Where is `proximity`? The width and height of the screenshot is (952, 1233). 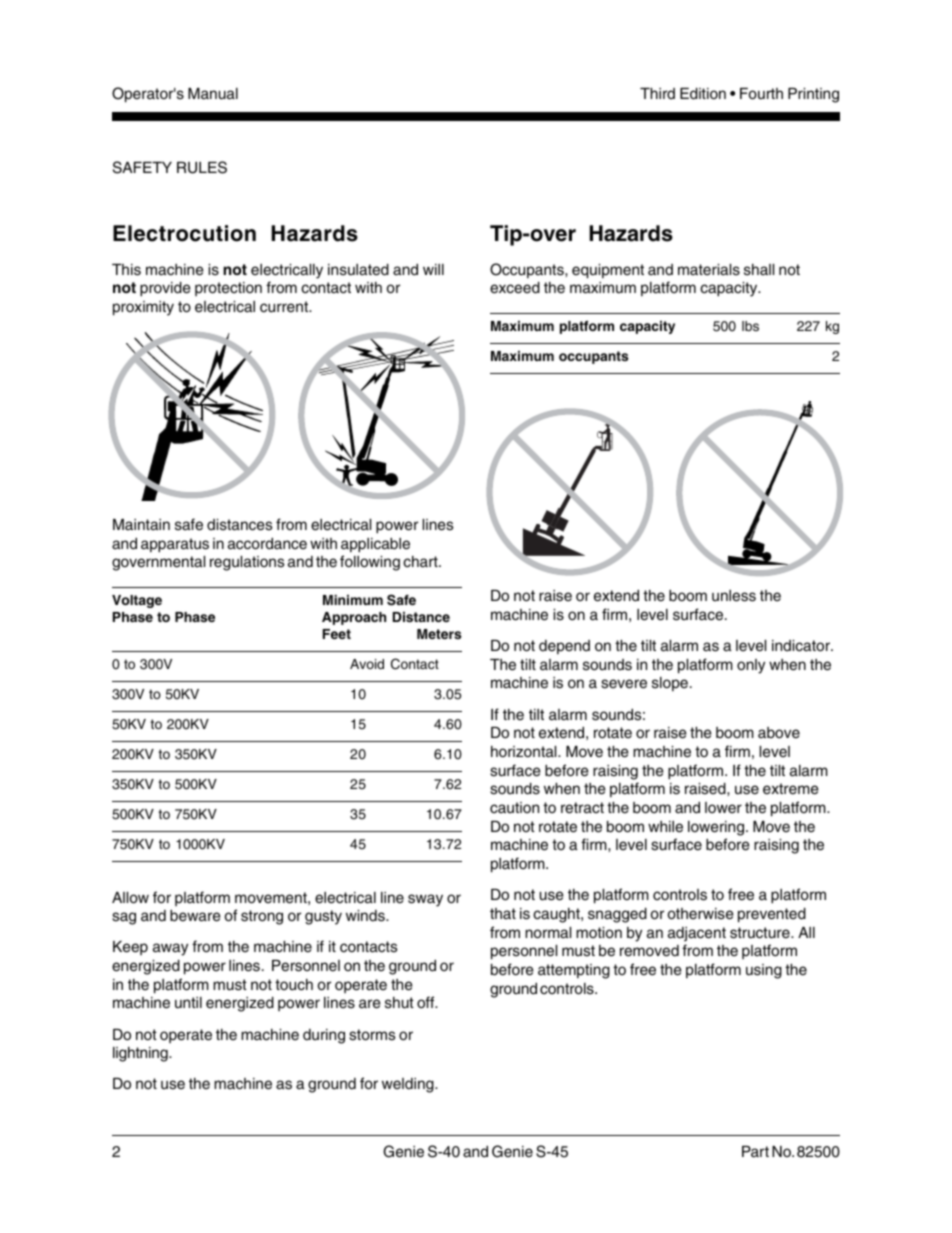 proximity is located at coordinates (143, 308).
